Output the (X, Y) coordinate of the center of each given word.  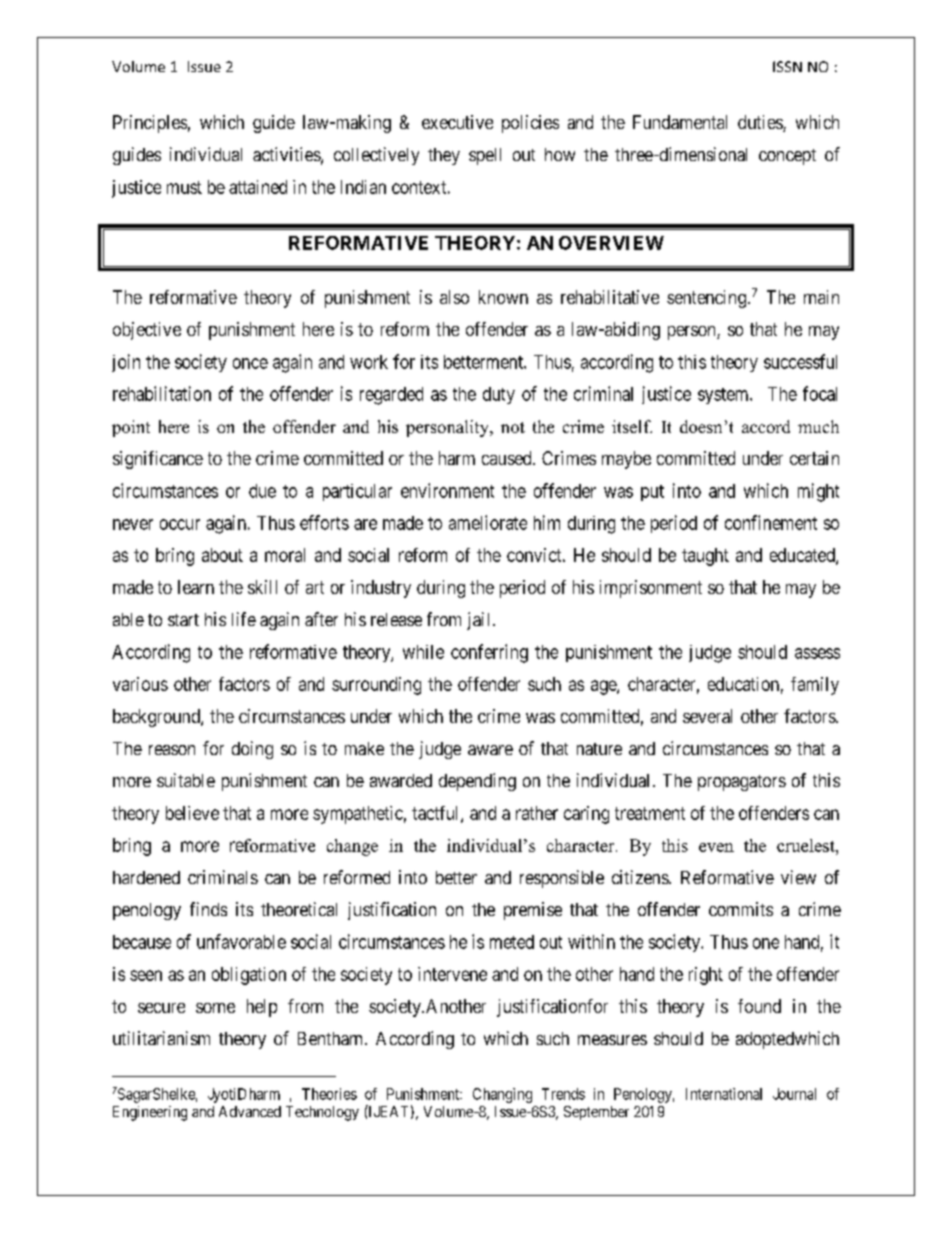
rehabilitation (162, 393)
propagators (742, 783)
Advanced (250, 1111)
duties (761, 123)
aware (490, 750)
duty (499, 395)
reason (172, 750)
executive (457, 122)
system (724, 396)
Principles (150, 124)
